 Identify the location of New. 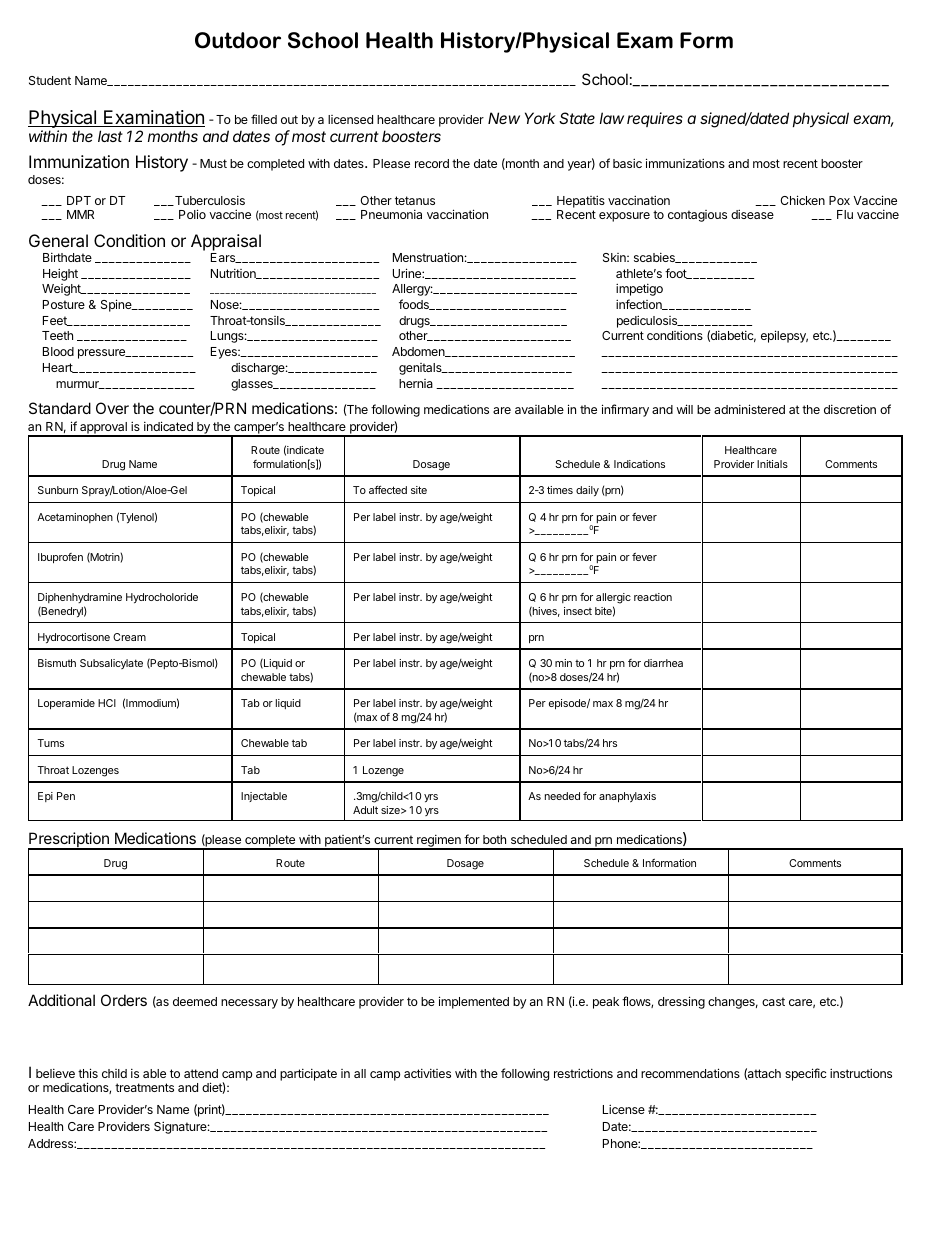
(504, 118).
